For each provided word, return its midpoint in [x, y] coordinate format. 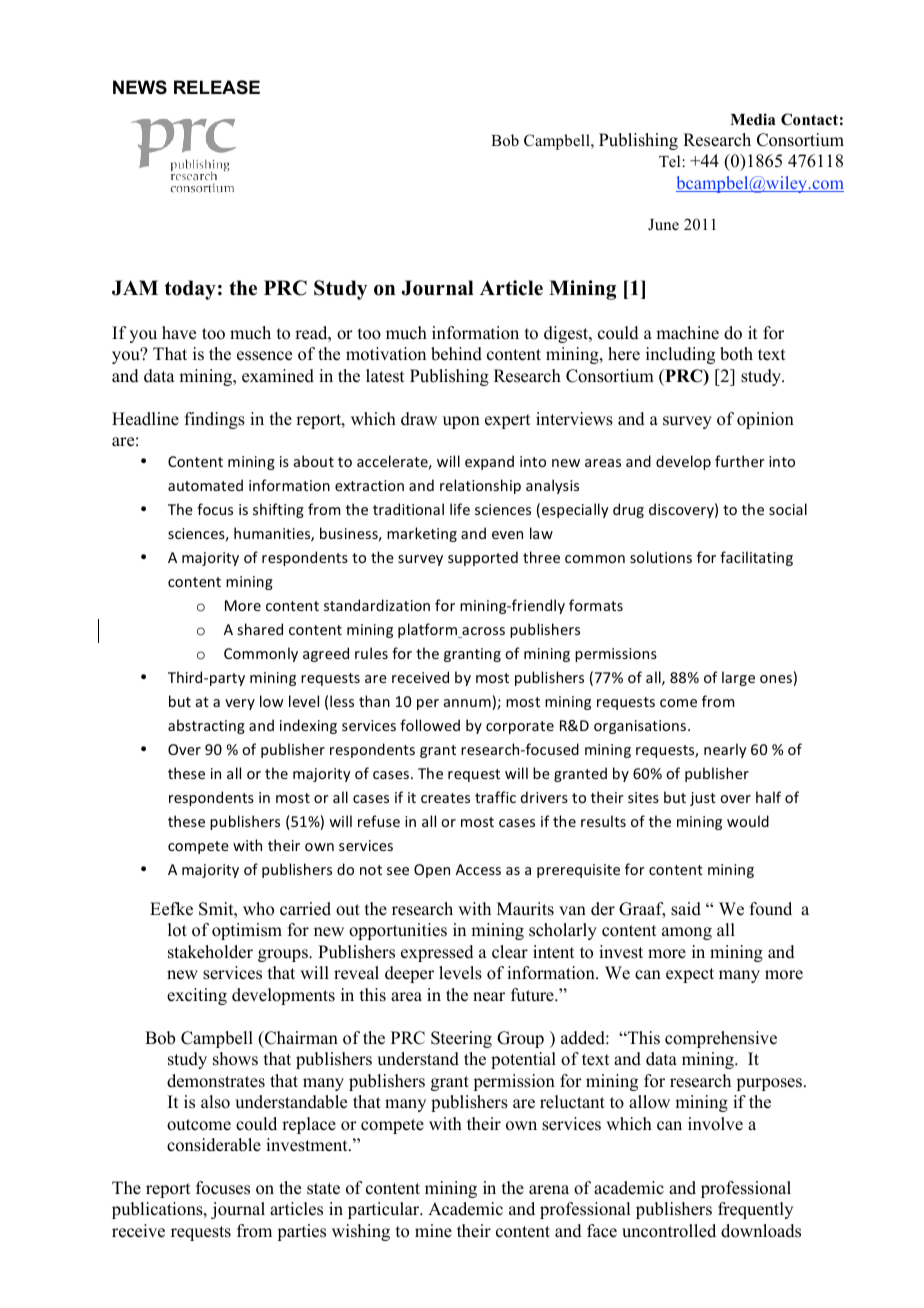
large [738, 678]
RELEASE [217, 87]
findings [215, 420]
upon [461, 422]
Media [752, 119]
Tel [669, 161]
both [736, 354]
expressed [437, 953]
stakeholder [210, 952]
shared [260, 629]
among [687, 933]
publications [158, 1210]
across [482, 632]
